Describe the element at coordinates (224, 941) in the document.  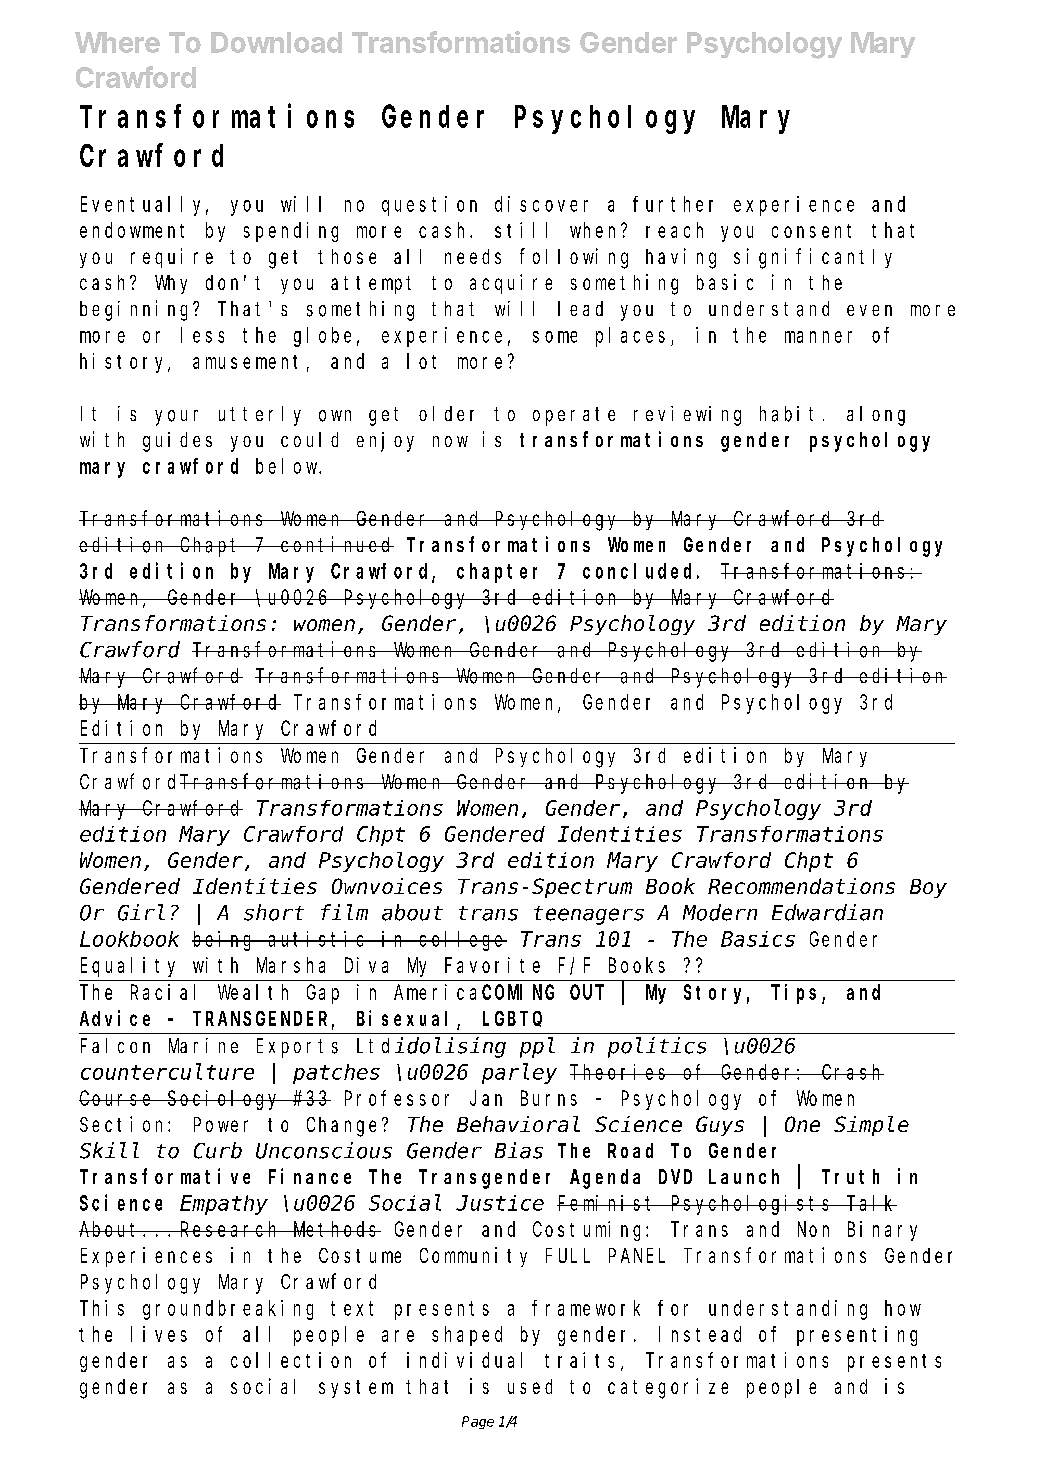
I see `being` at that location.
